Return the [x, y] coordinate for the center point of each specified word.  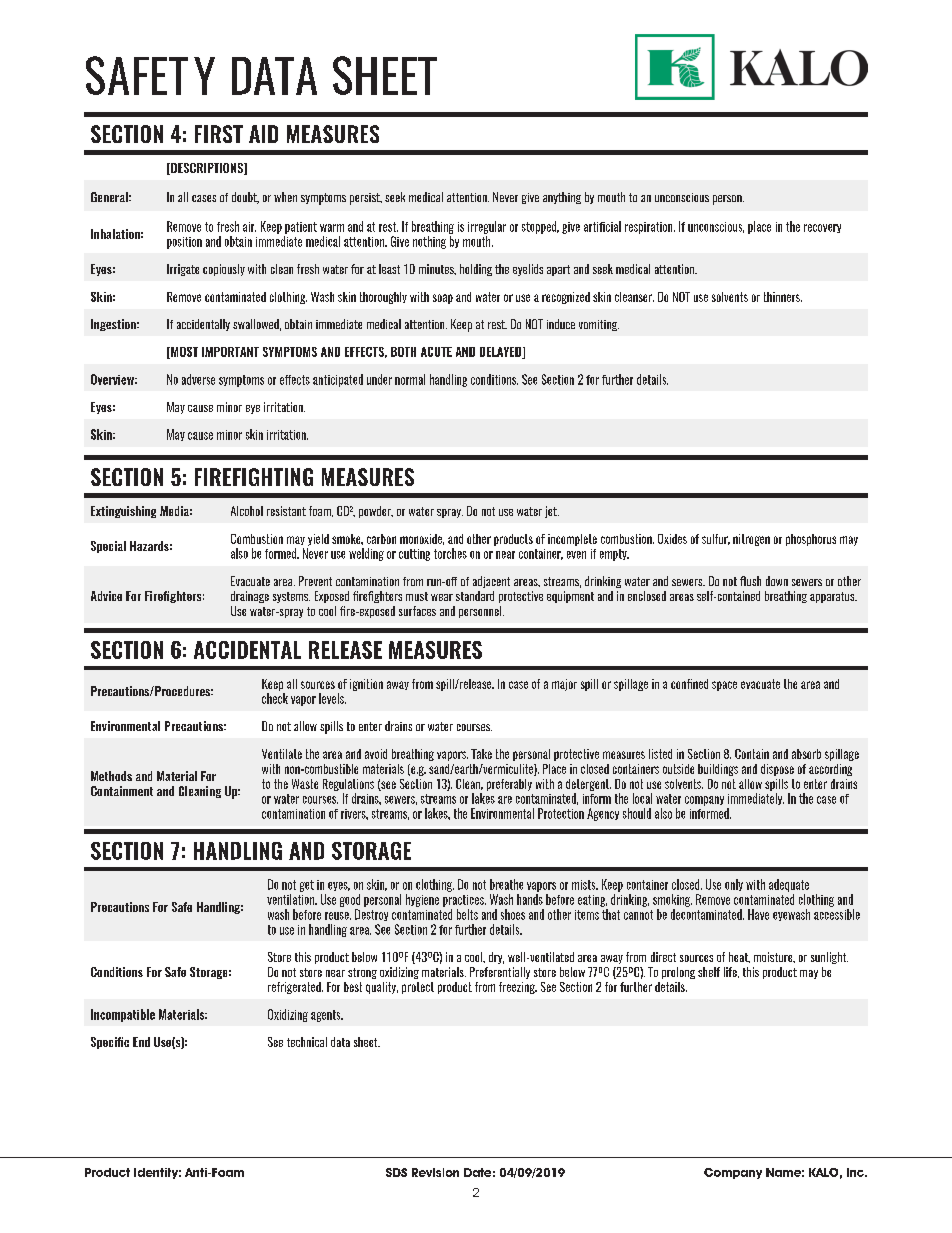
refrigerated [295, 988]
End [141, 1042]
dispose [777, 770]
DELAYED [502, 353]
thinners [783, 297]
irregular [487, 227]
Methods [111, 776]
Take [481, 754]
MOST [183, 353]
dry [496, 958]
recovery [822, 228]
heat [739, 957]
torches [450, 553]
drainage [250, 597]
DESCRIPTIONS [207, 169]
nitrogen [751, 540]
